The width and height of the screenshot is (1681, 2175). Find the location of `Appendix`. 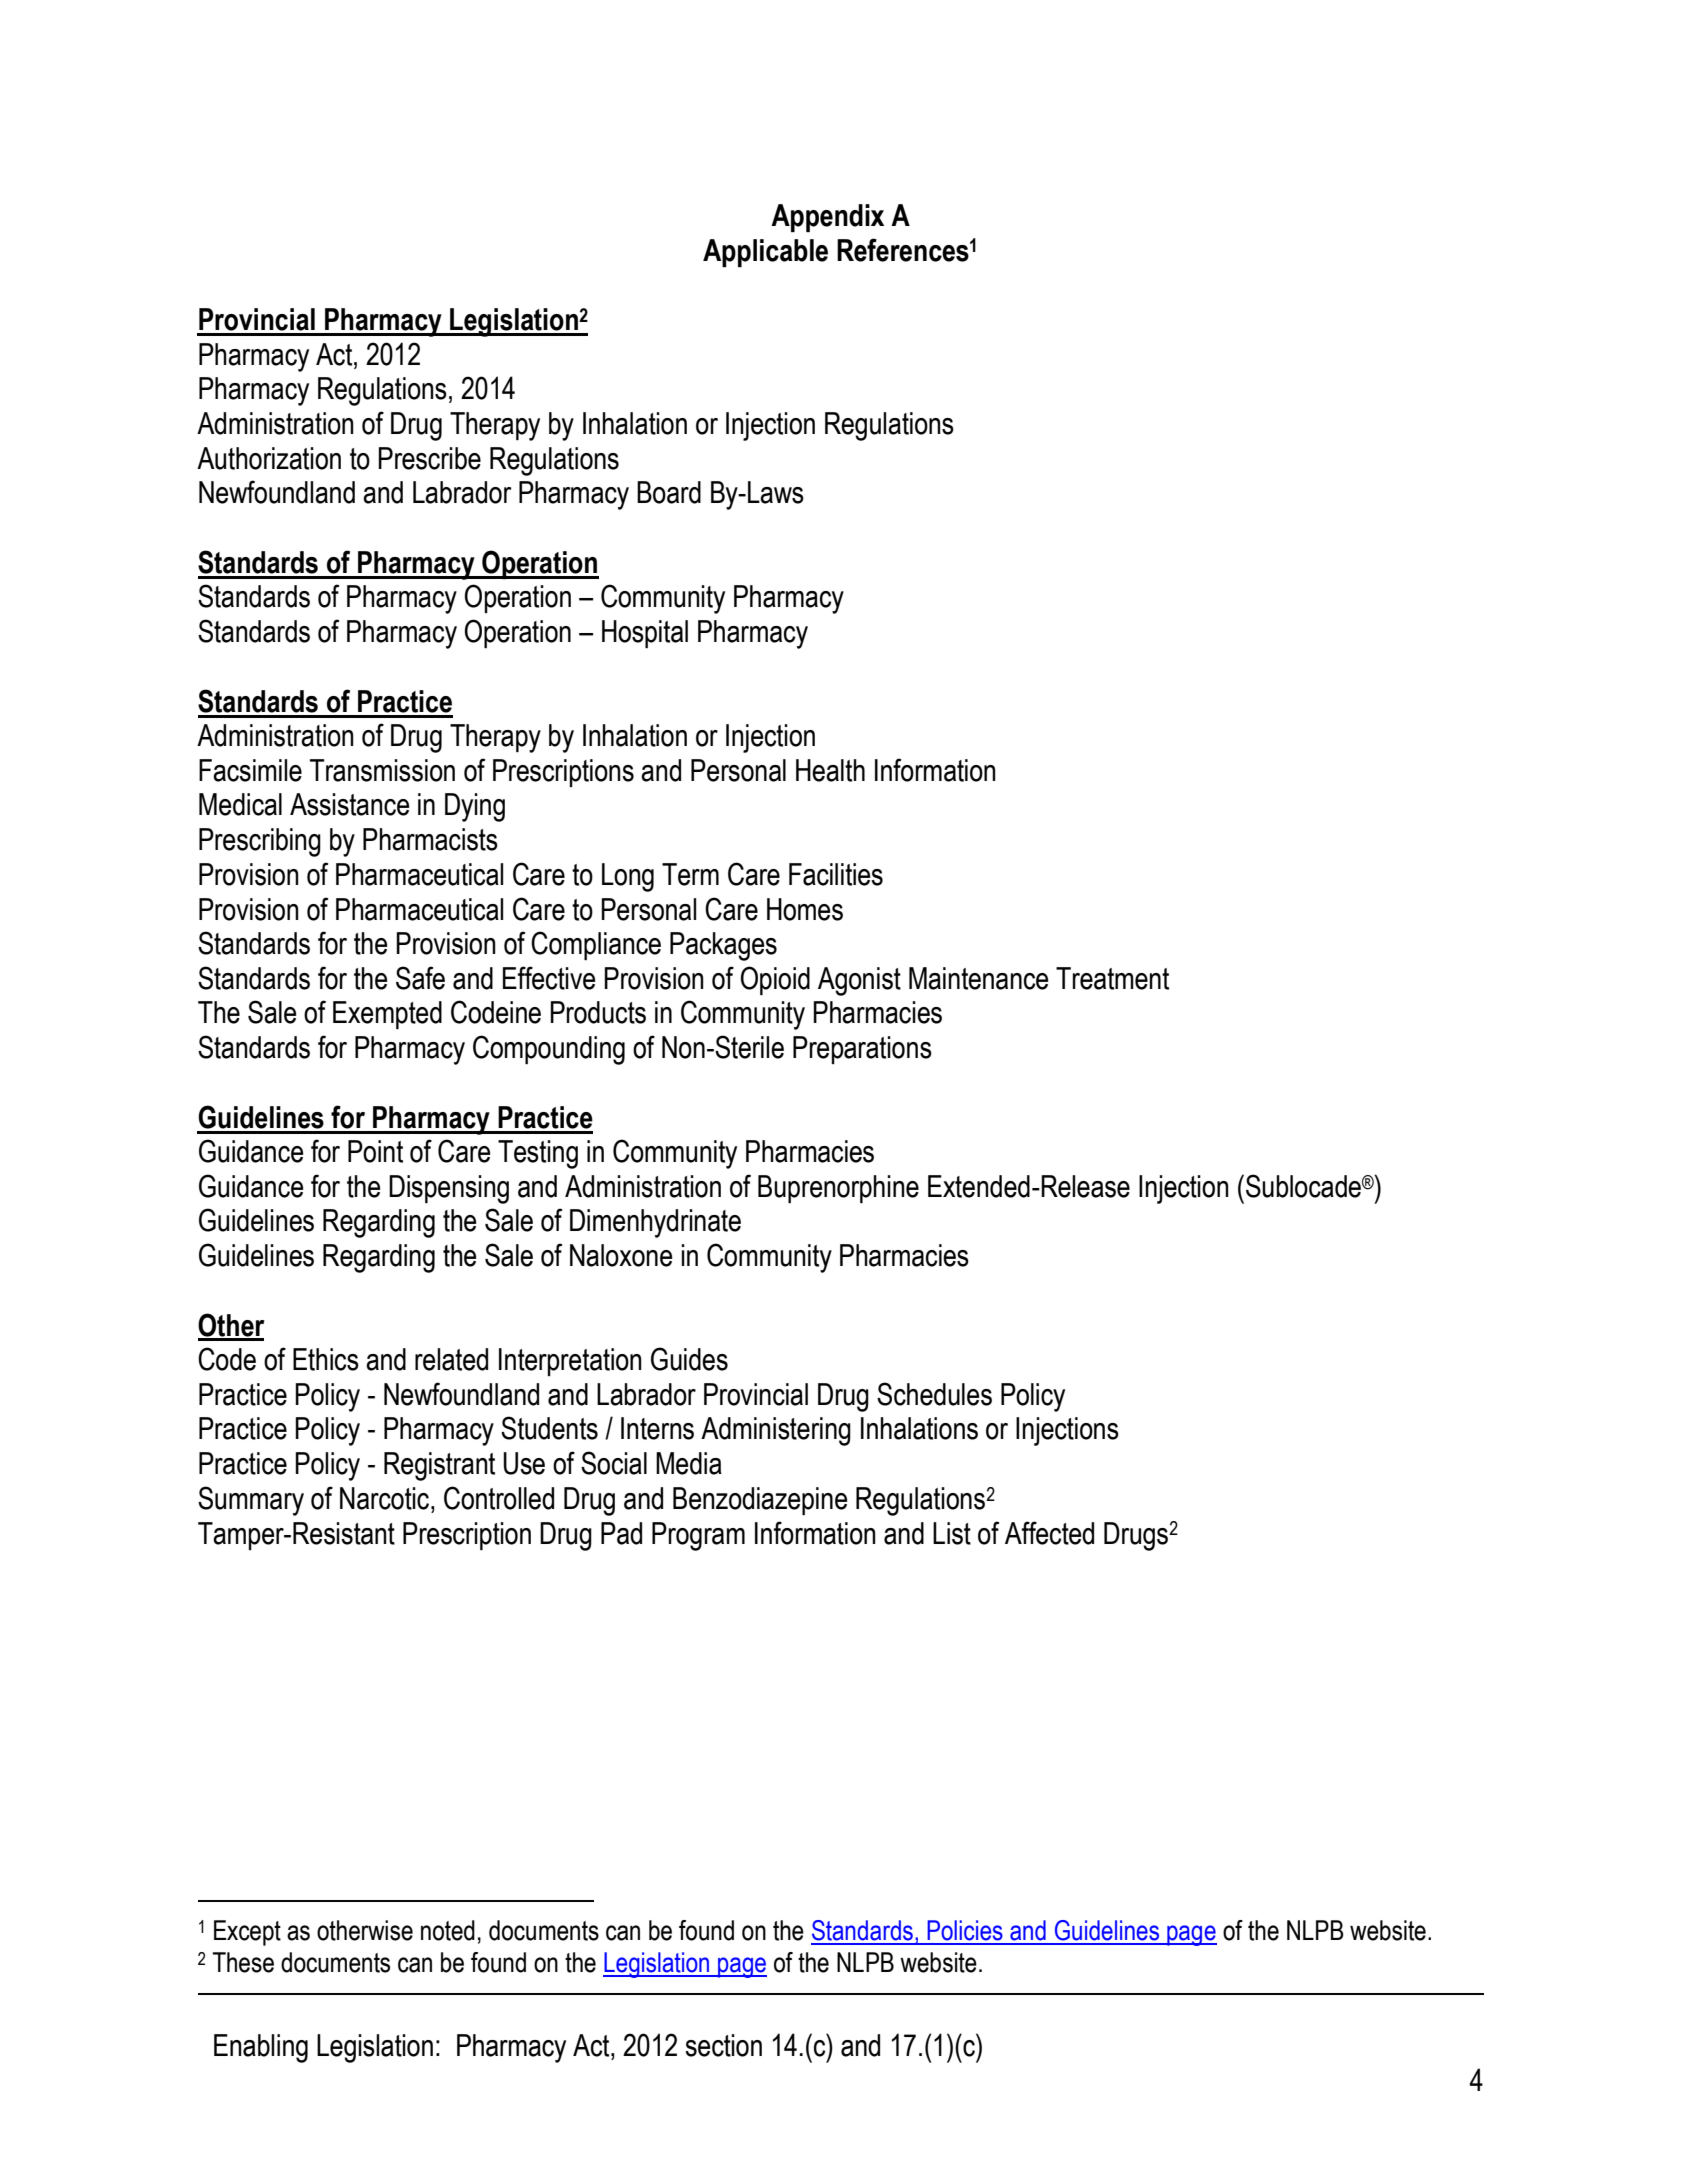

Appendix is located at coordinates (827, 218).
